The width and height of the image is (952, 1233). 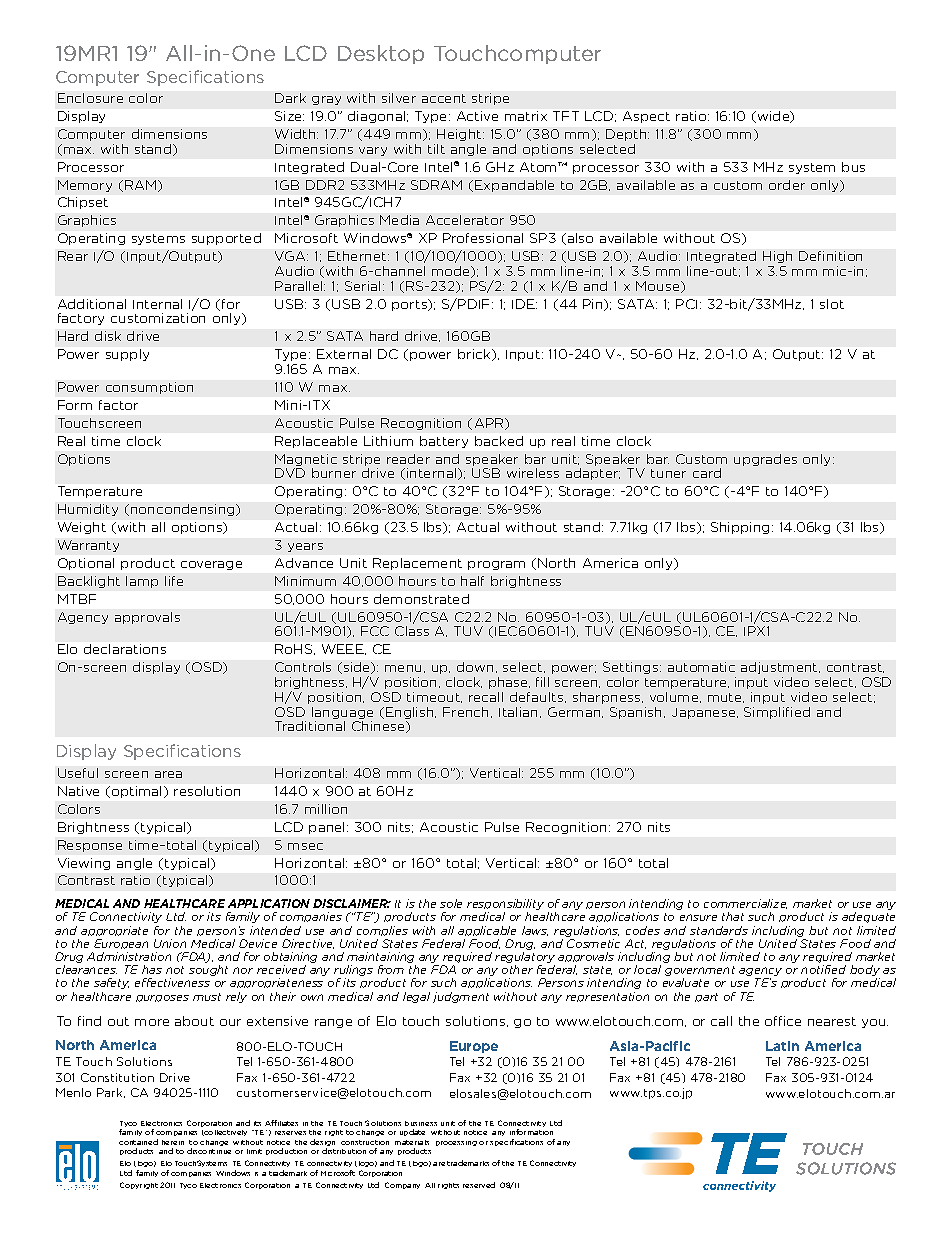 What do you see at coordinates (444, 98) in the image?
I see `accent` at bounding box center [444, 98].
